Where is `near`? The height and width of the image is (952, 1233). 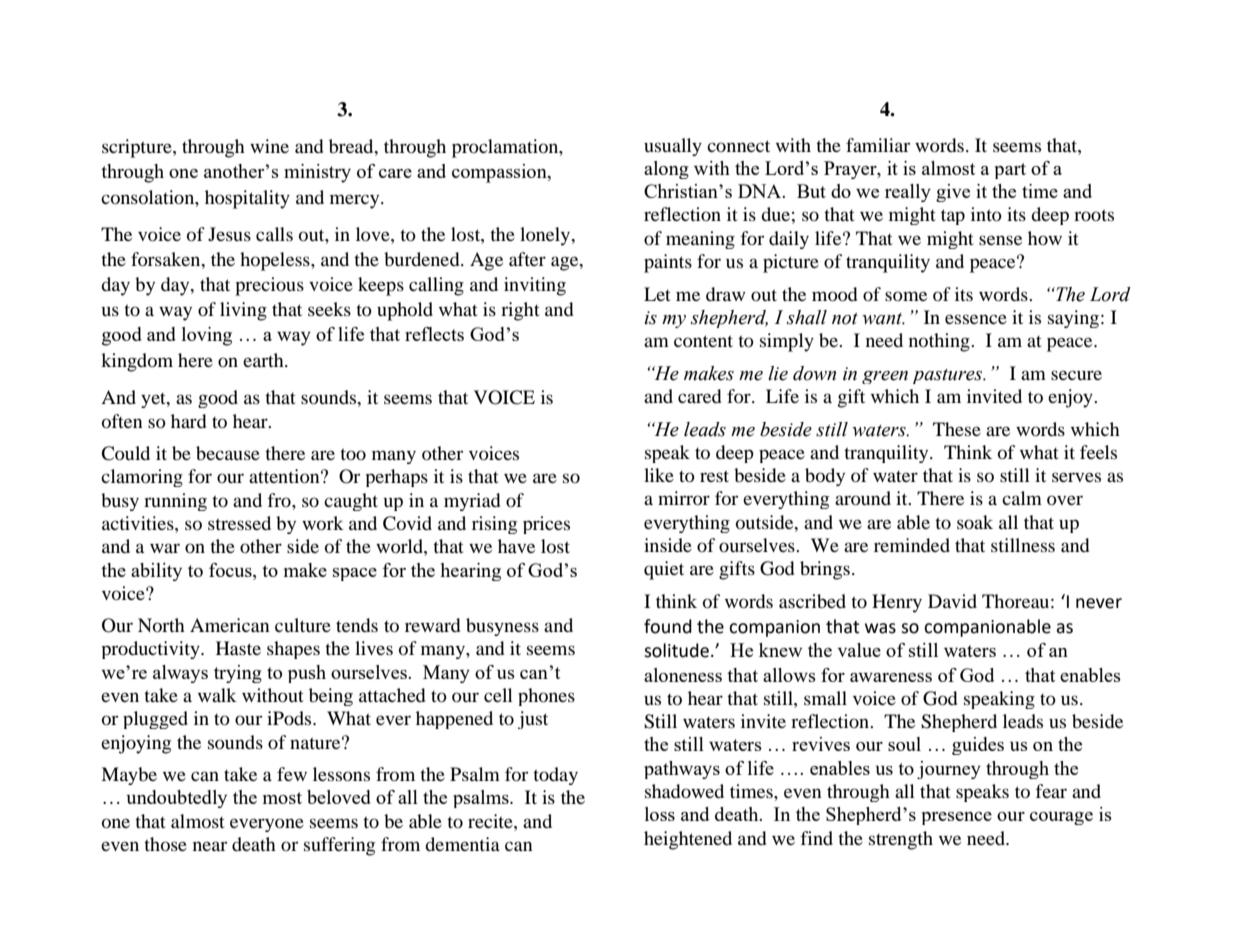
near is located at coordinates (210, 846).
